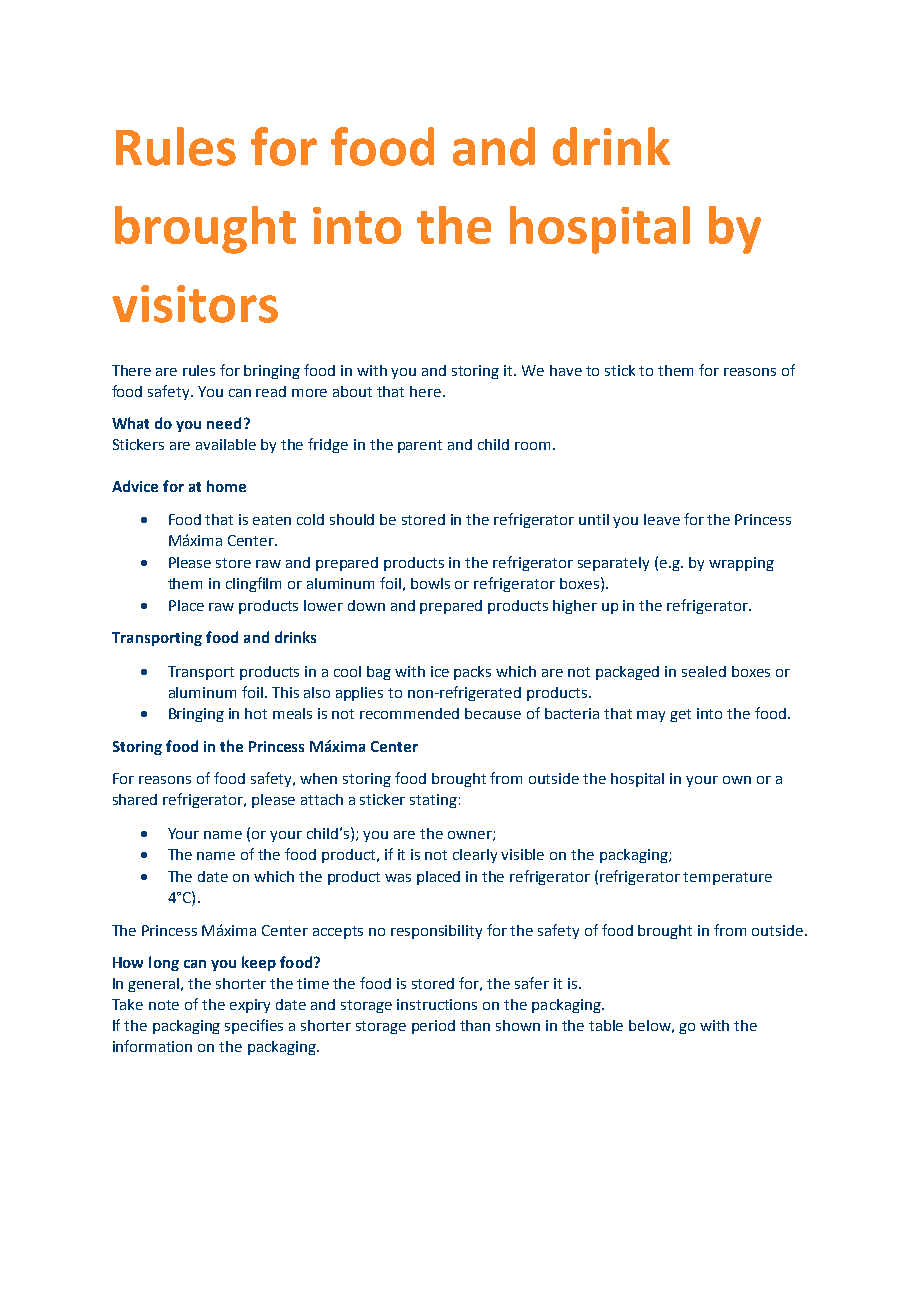 The image size is (924, 1308). Describe the element at coordinates (164, 1005) in the screenshot. I see `note` at that location.
